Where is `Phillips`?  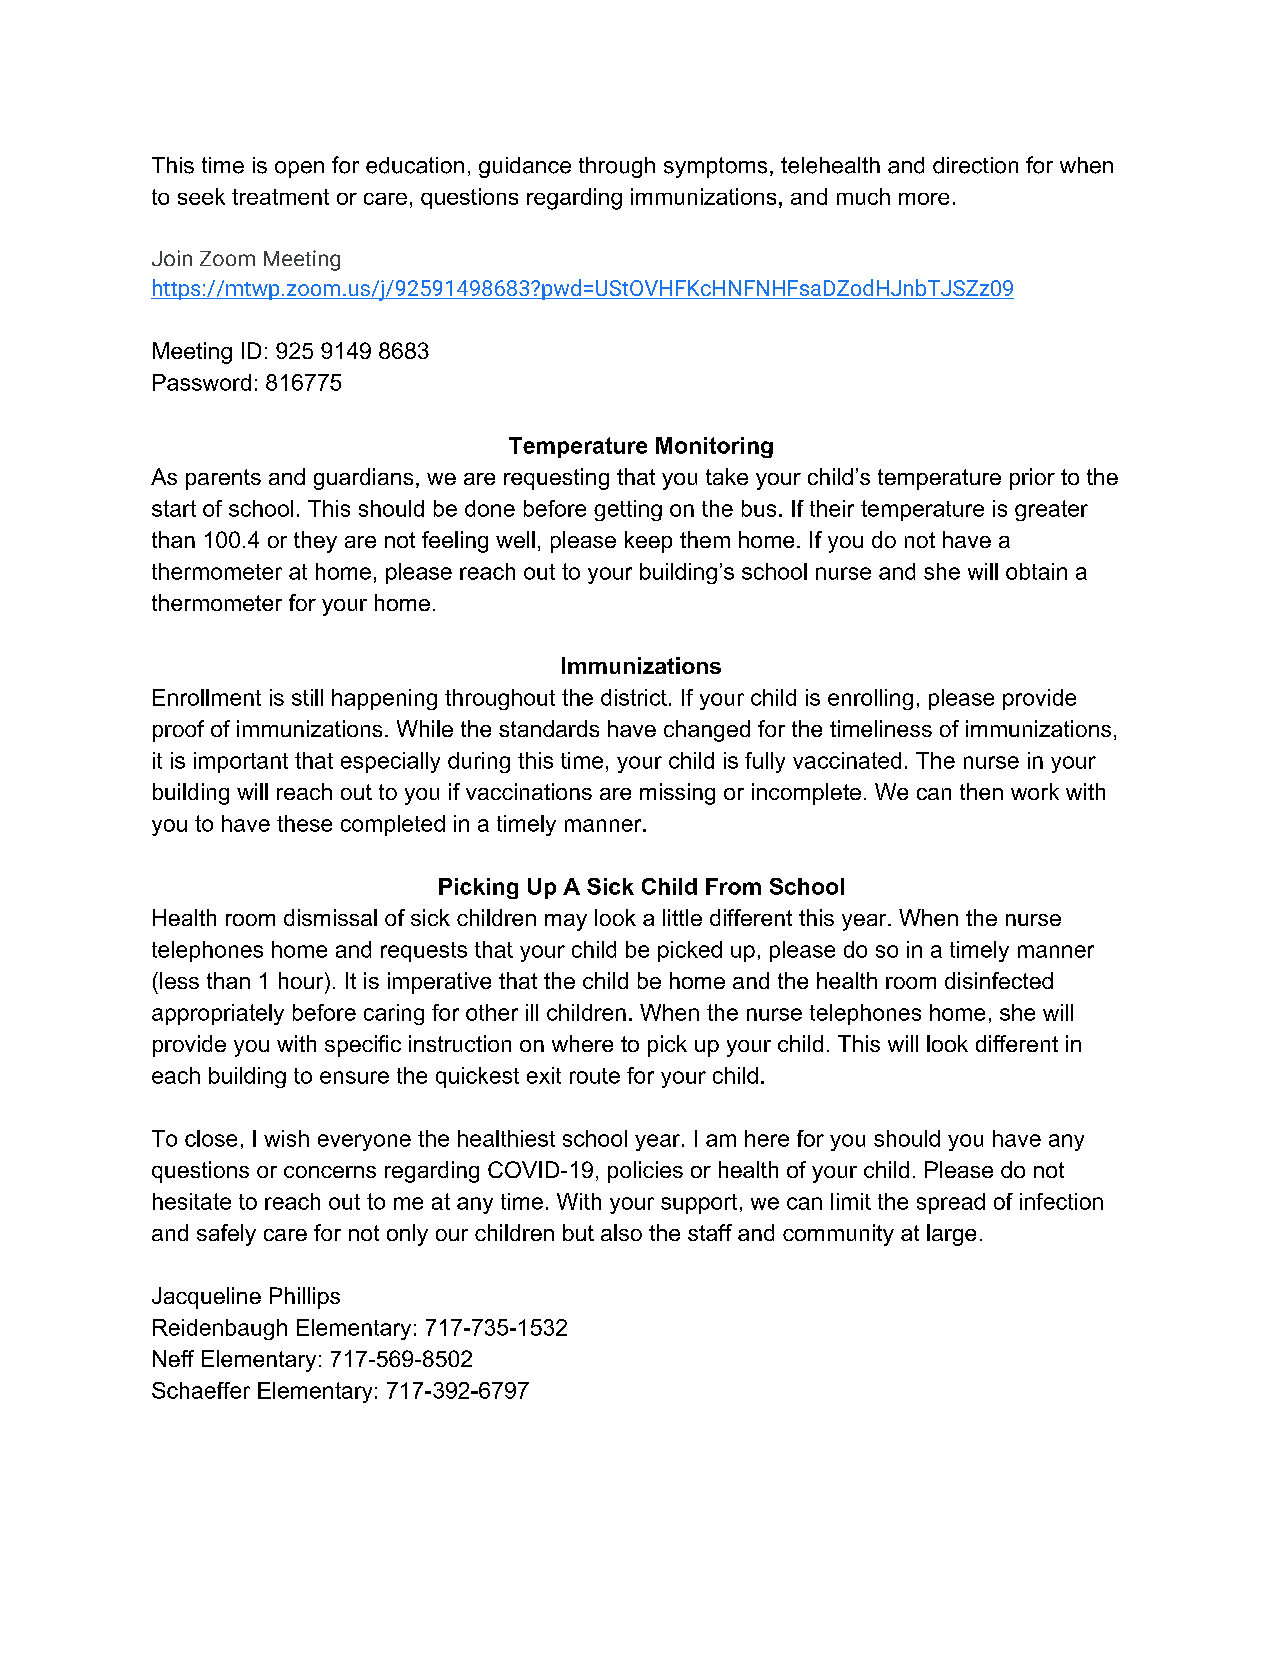
Phillips is located at coordinates (305, 1298).
